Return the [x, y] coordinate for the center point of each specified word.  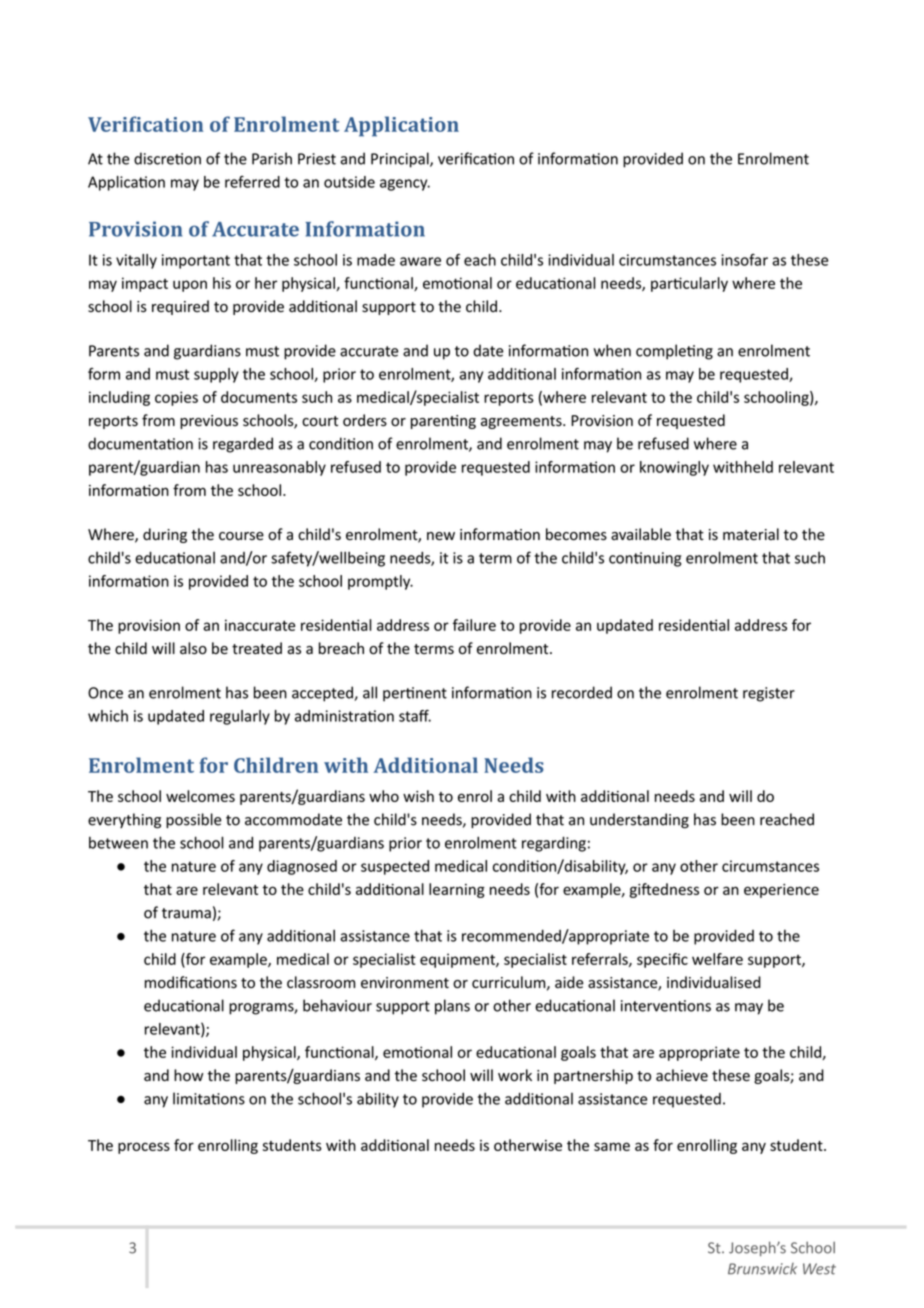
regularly [240, 717]
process [144, 1148]
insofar [744, 260]
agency [405, 185]
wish [418, 796]
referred [252, 182]
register [769, 694]
